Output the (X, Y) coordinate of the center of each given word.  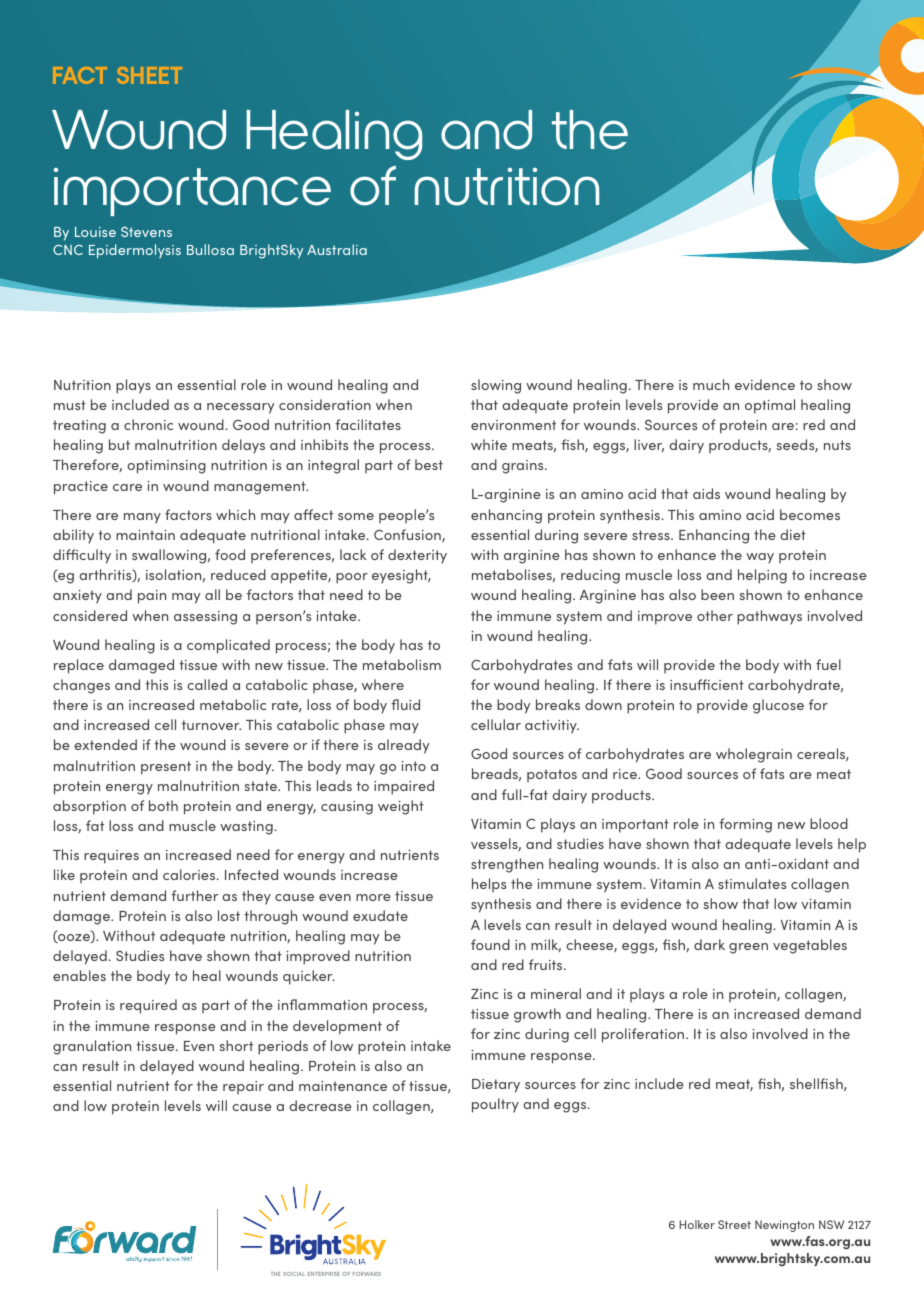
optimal (770, 406)
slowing (496, 386)
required (148, 1006)
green (748, 948)
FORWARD (367, 1274)
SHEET (149, 75)
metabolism (402, 664)
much (711, 384)
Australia (337, 249)
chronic (148, 424)
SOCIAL (294, 1274)
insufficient (707, 684)
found (490, 944)
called (207, 684)
